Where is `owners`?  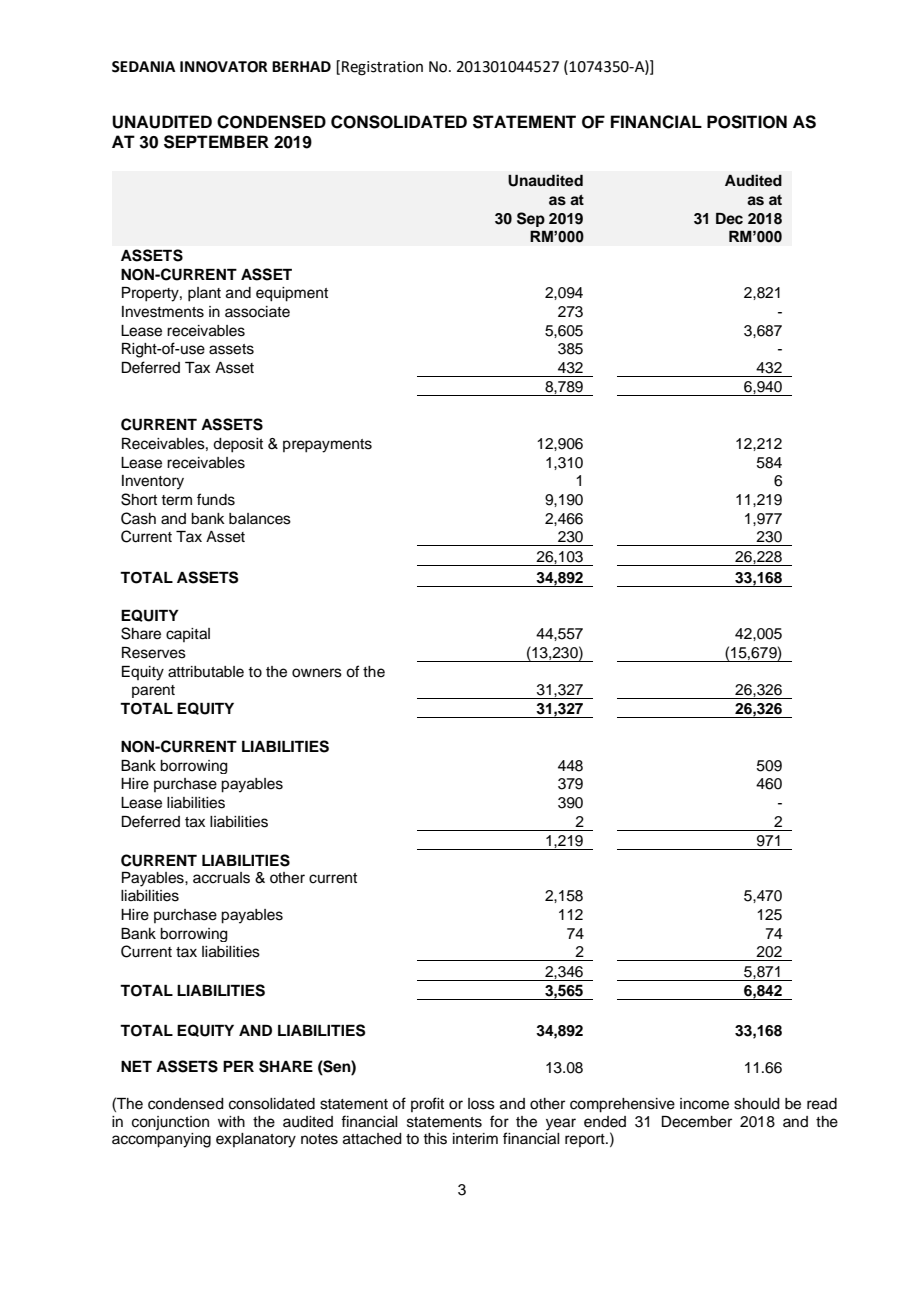 owners is located at coordinates (317, 673).
